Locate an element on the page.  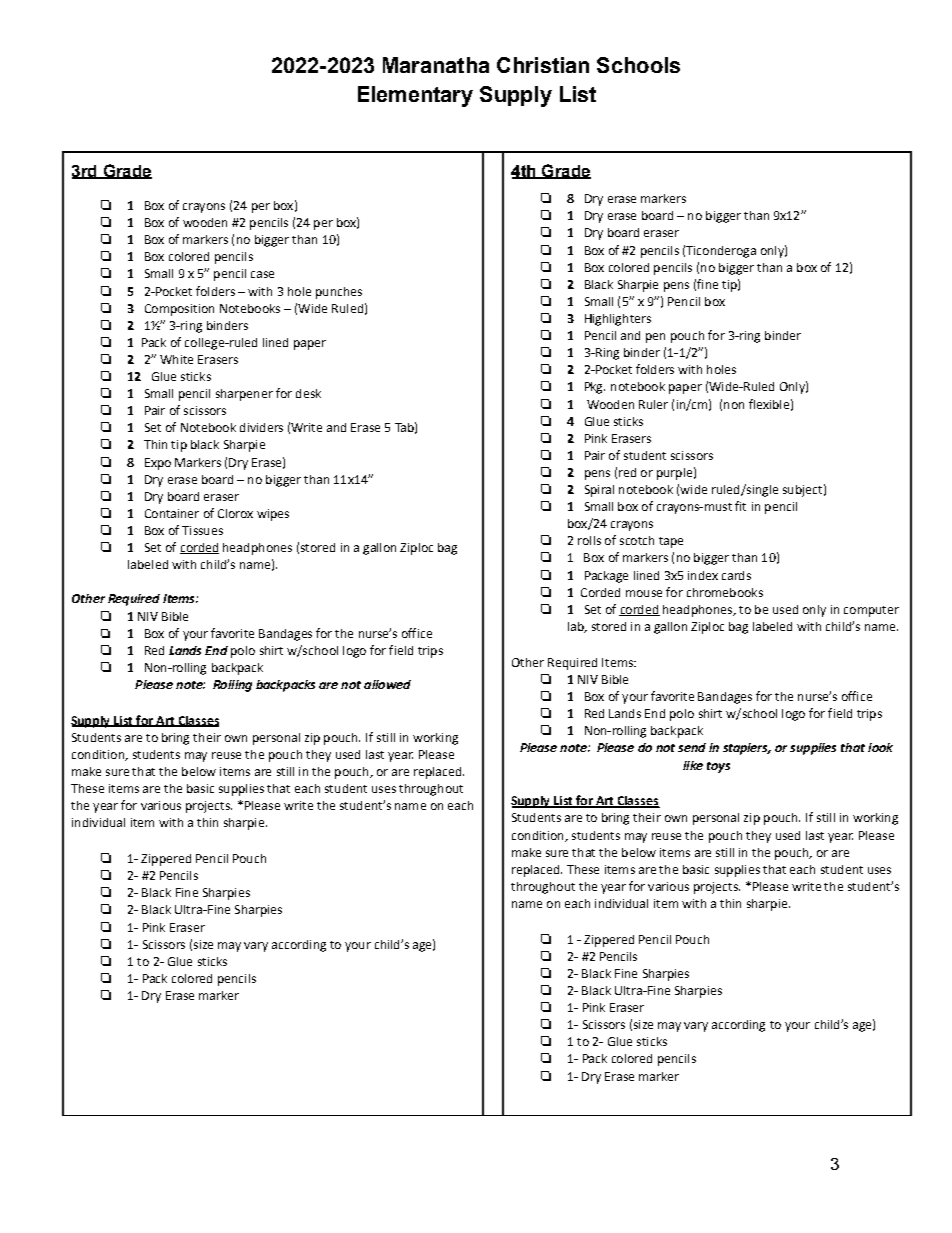
Christian is located at coordinates (543, 65).
